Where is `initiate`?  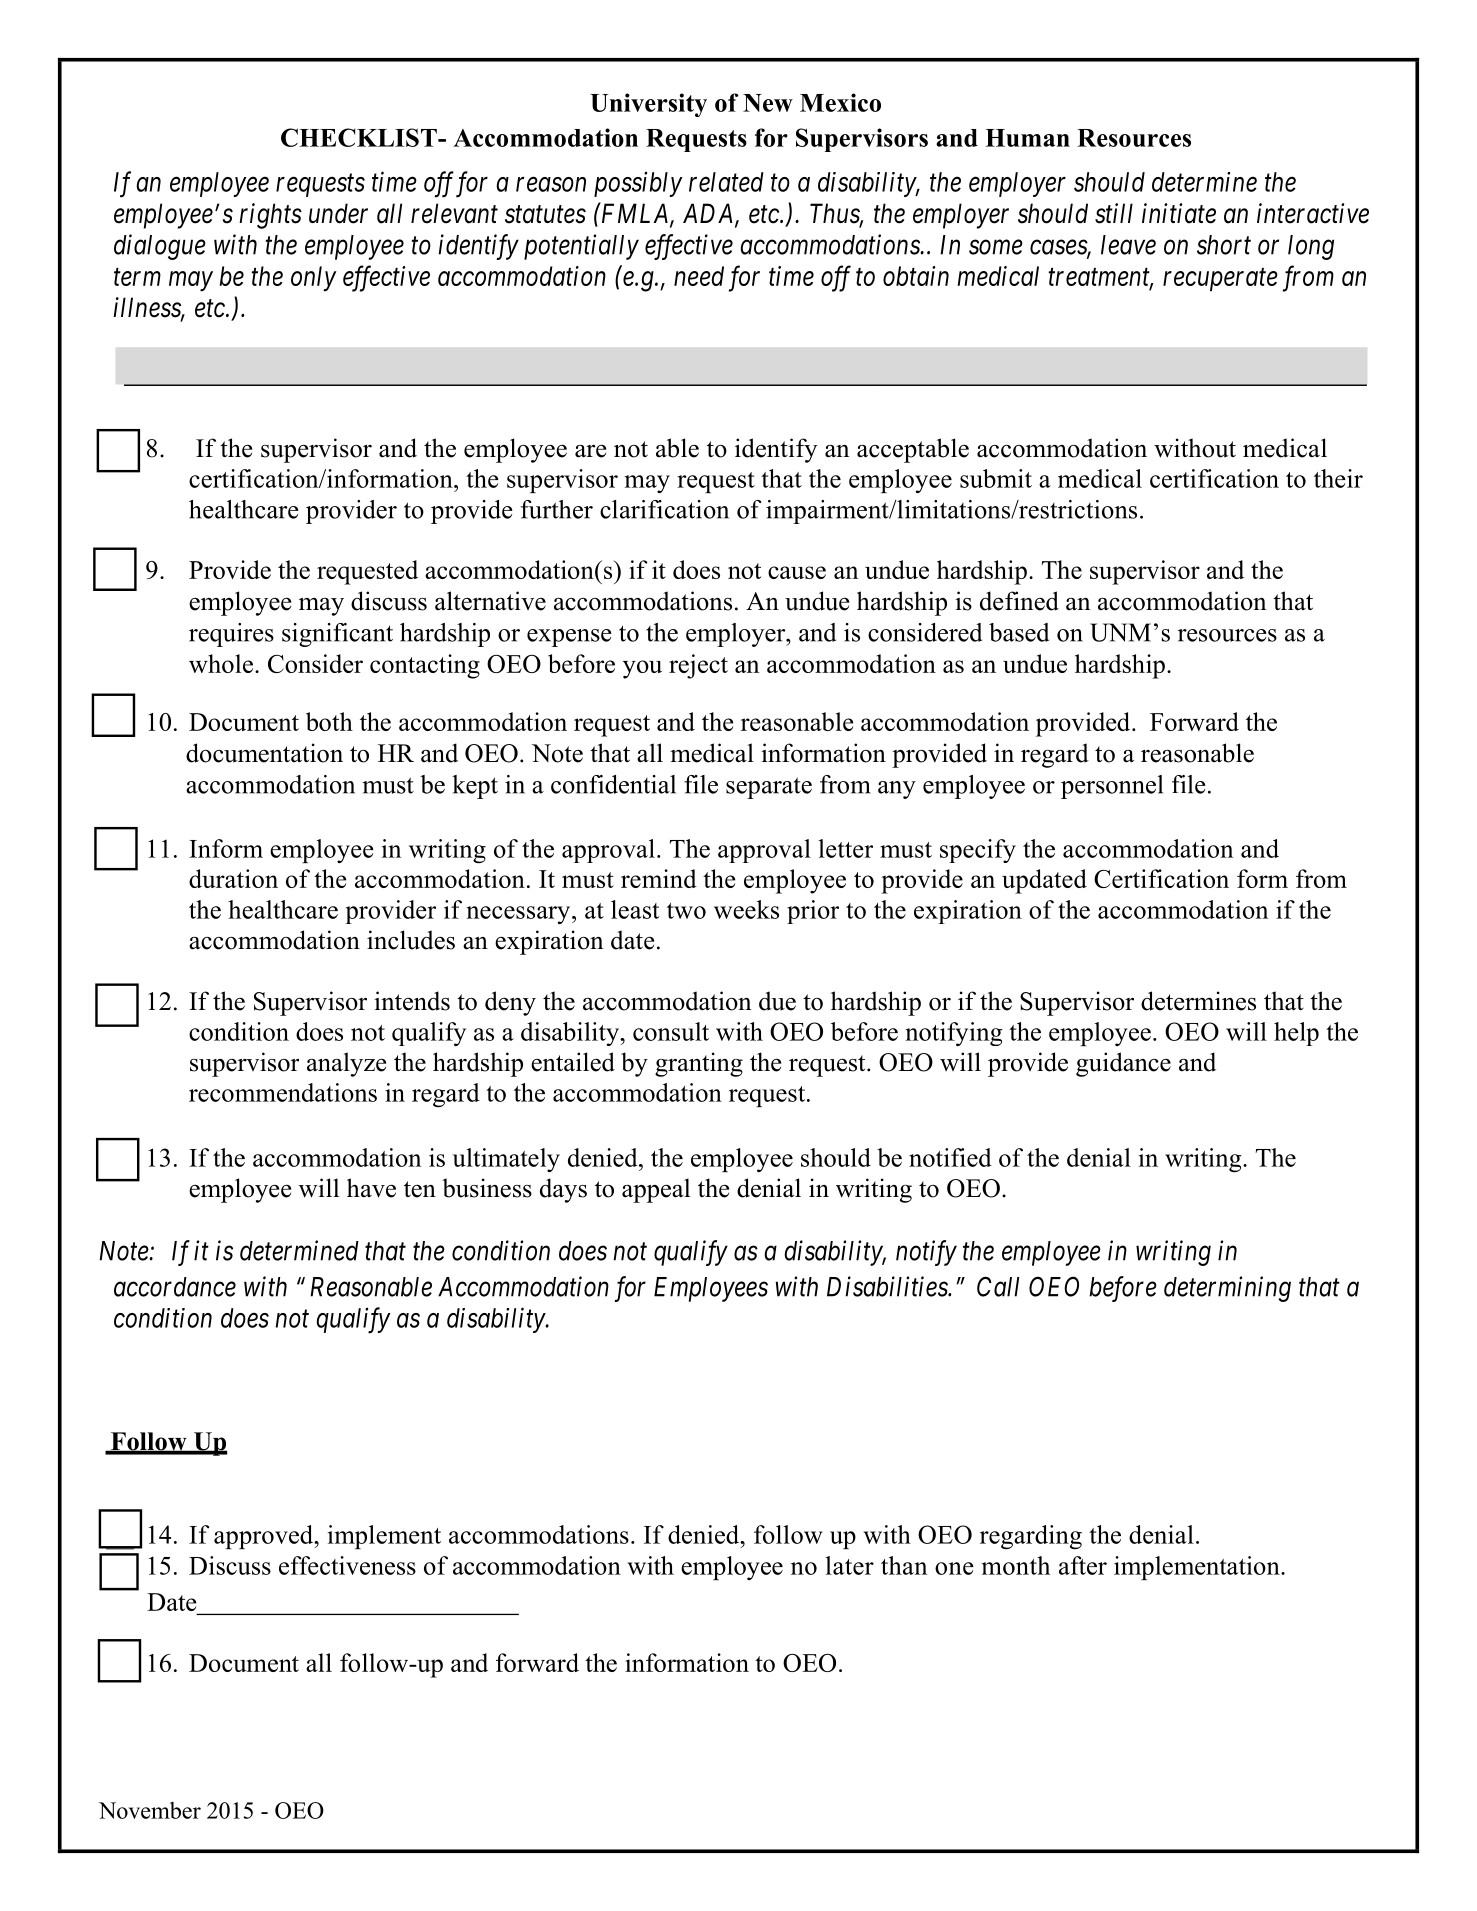
initiate is located at coordinates (1179, 213).
